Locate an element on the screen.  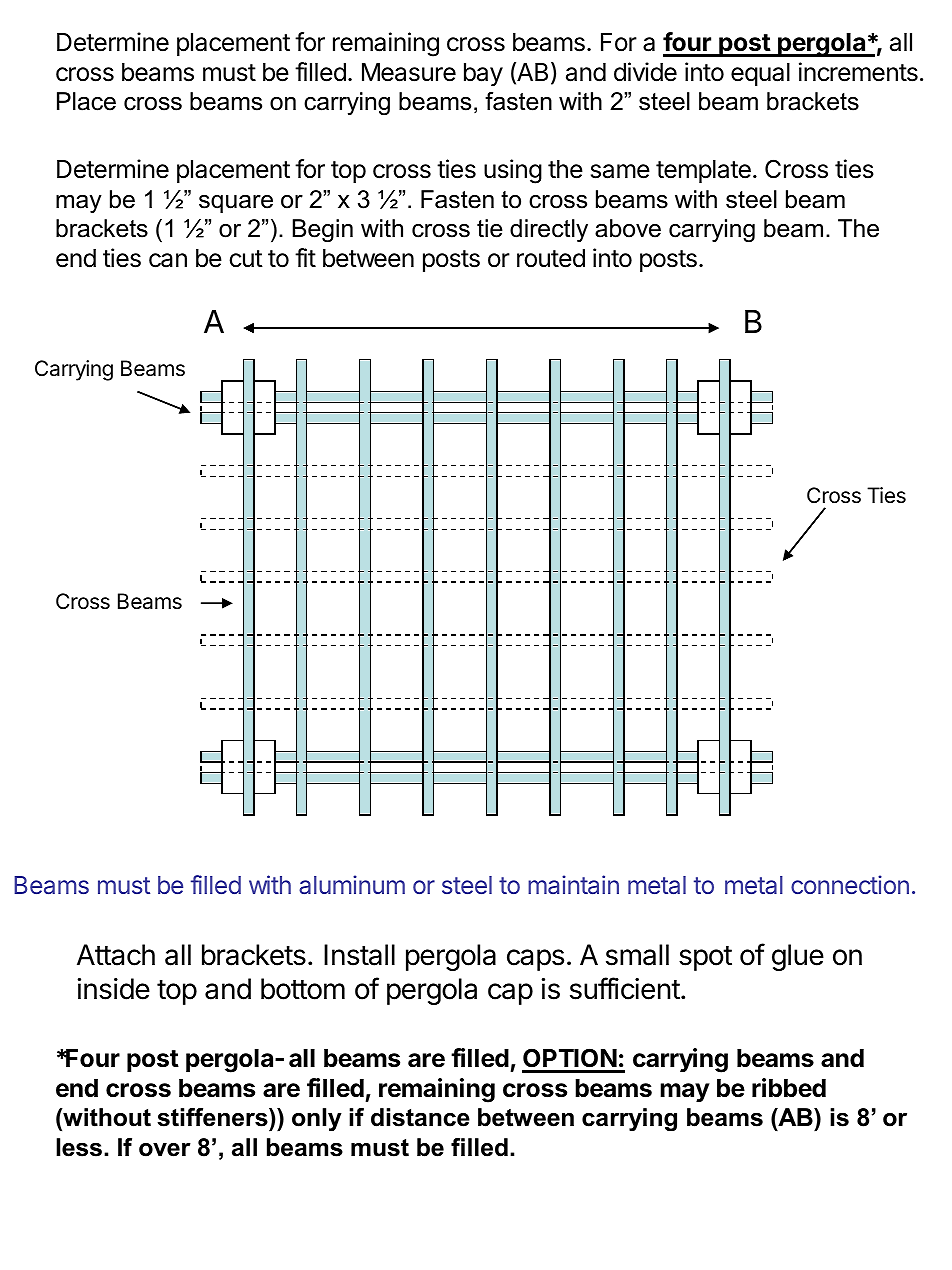
over is located at coordinates (165, 1150).
